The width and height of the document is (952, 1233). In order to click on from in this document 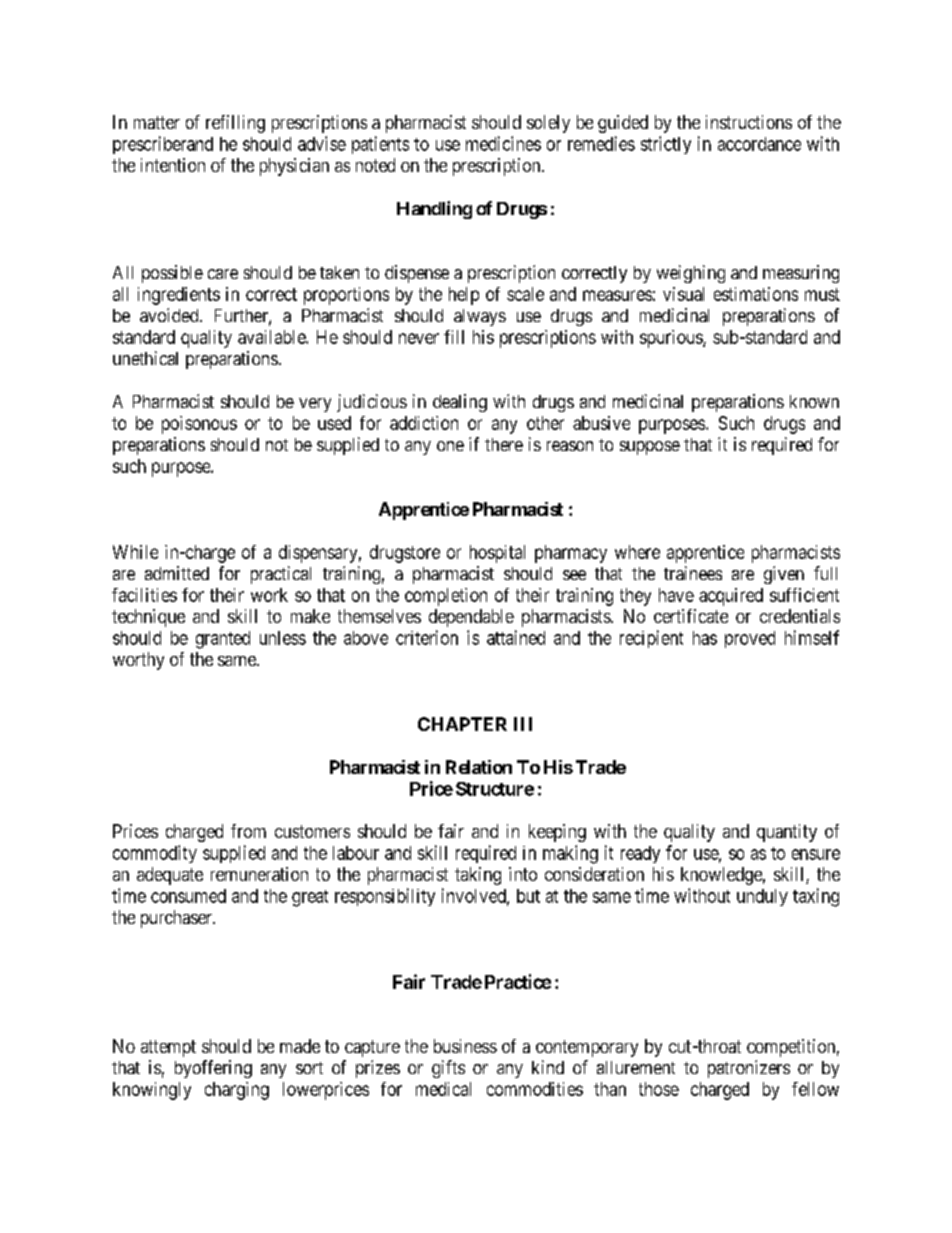, I will do `click(248, 831)`.
